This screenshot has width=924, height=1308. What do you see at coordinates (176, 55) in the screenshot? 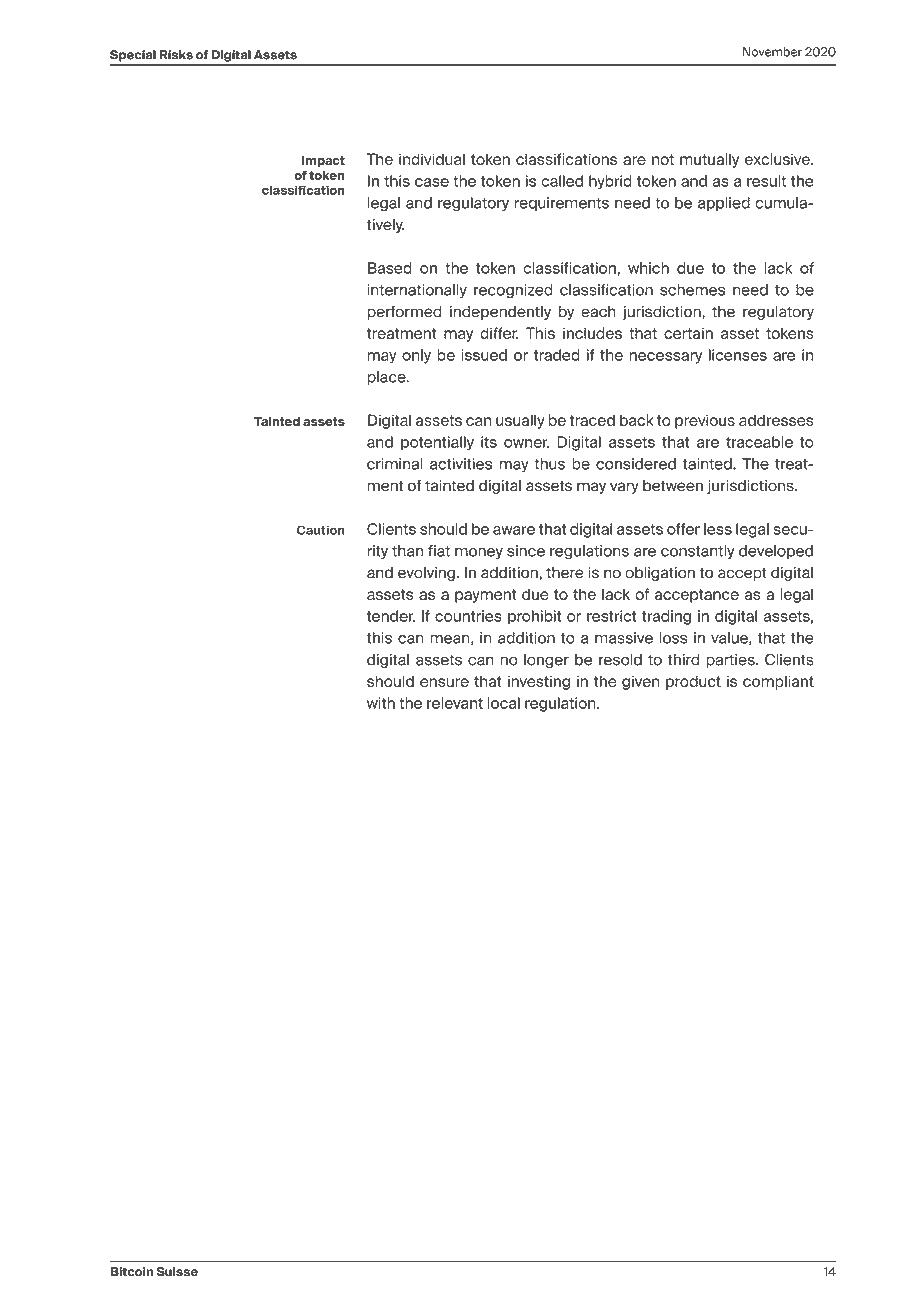
I see `Risks` at bounding box center [176, 55].
